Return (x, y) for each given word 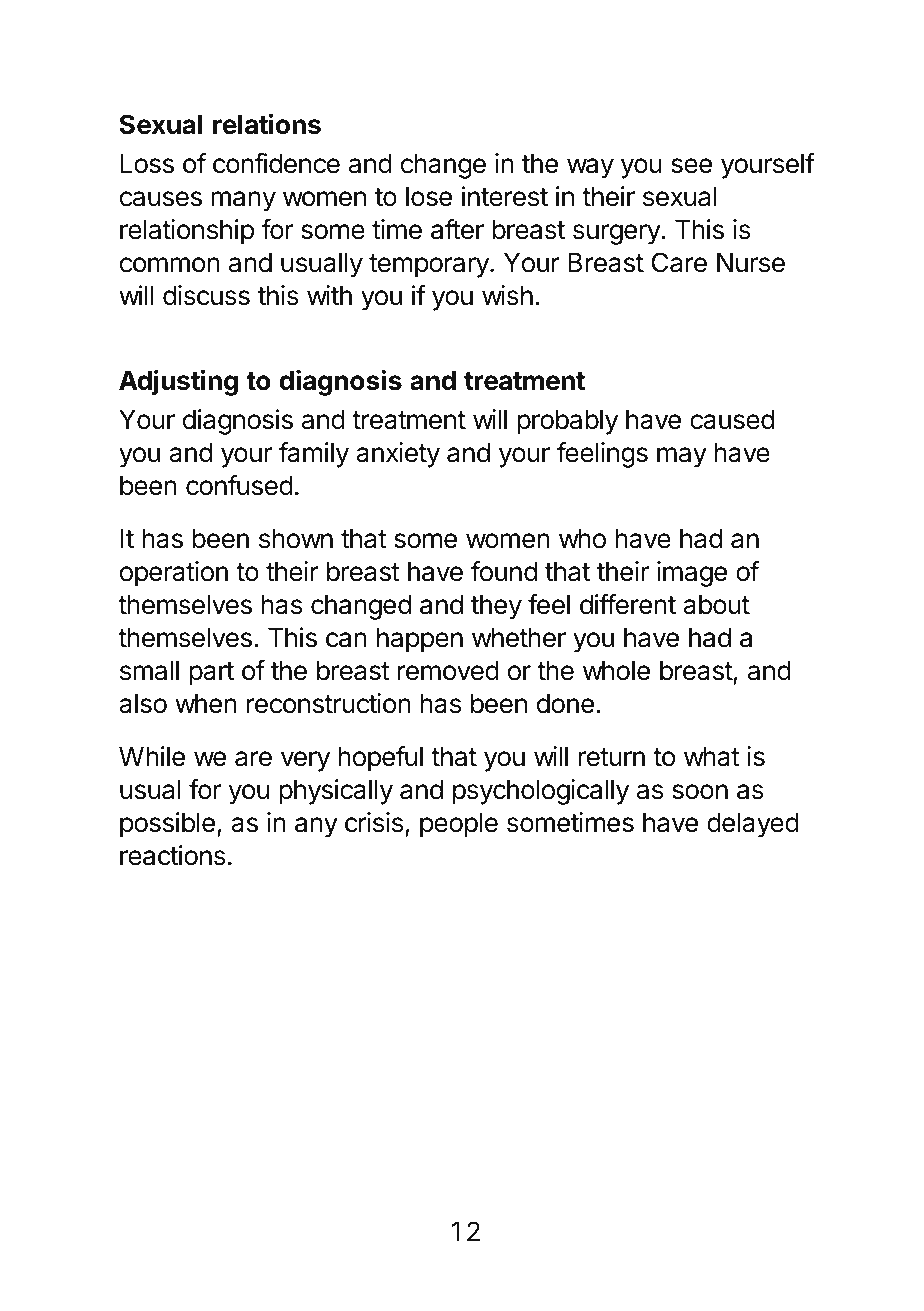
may (682, 457)
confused (239, 485)
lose (429, 196)
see (691, 166)
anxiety (398, 455)
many (243, 201)
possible (167, 825)
